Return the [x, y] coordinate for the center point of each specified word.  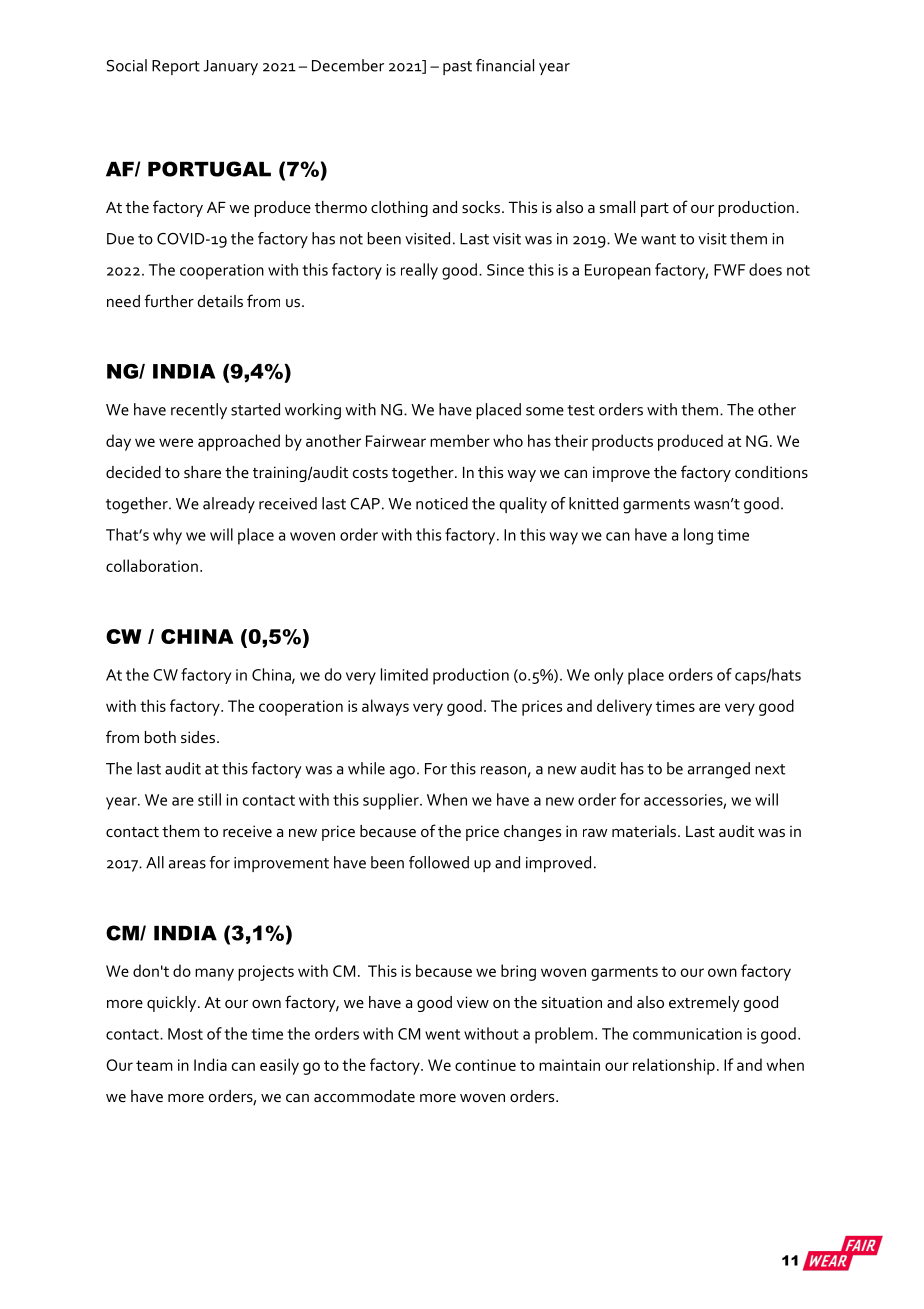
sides [198, 737]
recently [199, 411]
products [622, 442]
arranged [719, 770]
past [457, 68]
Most [185, 1034]
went [442, 1034]
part [655, 210]
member [460, 440]
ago [402, 772]
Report [176, 67]
